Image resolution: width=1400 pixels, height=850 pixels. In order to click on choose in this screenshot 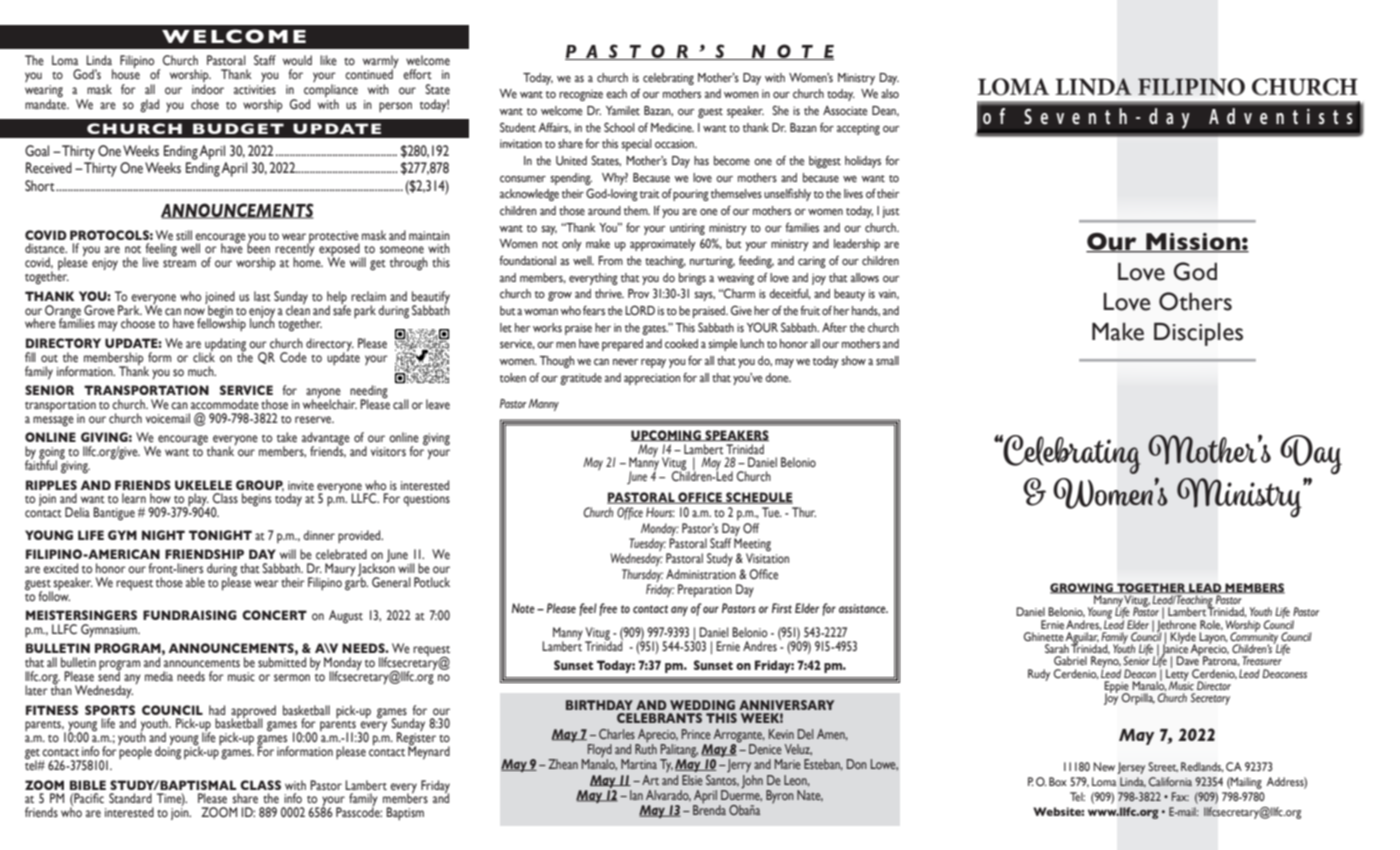, I will do `click(138, 323)`.
